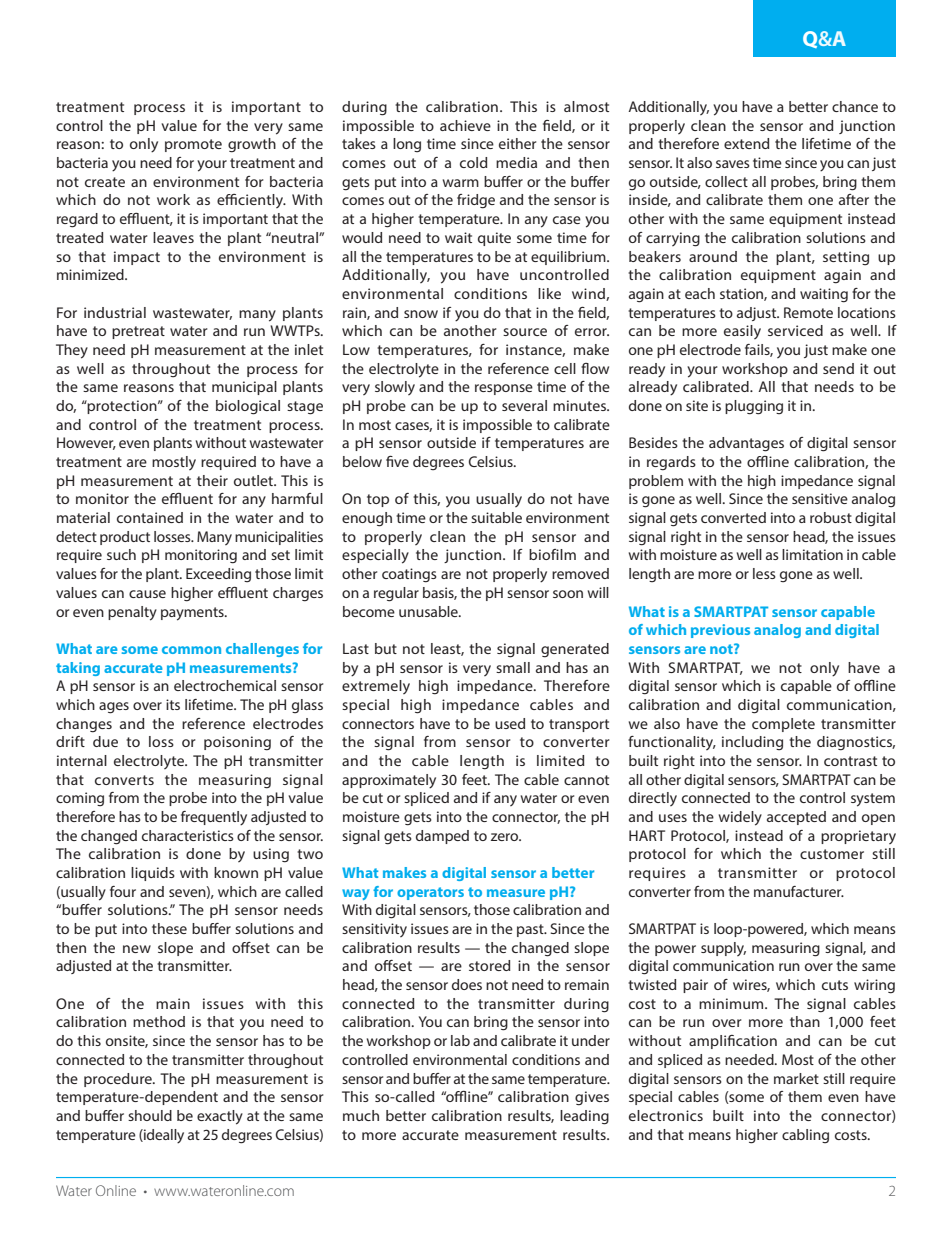 This screenshot has width=952, height=1233. I want to click on liquids, so click(153, 874).
